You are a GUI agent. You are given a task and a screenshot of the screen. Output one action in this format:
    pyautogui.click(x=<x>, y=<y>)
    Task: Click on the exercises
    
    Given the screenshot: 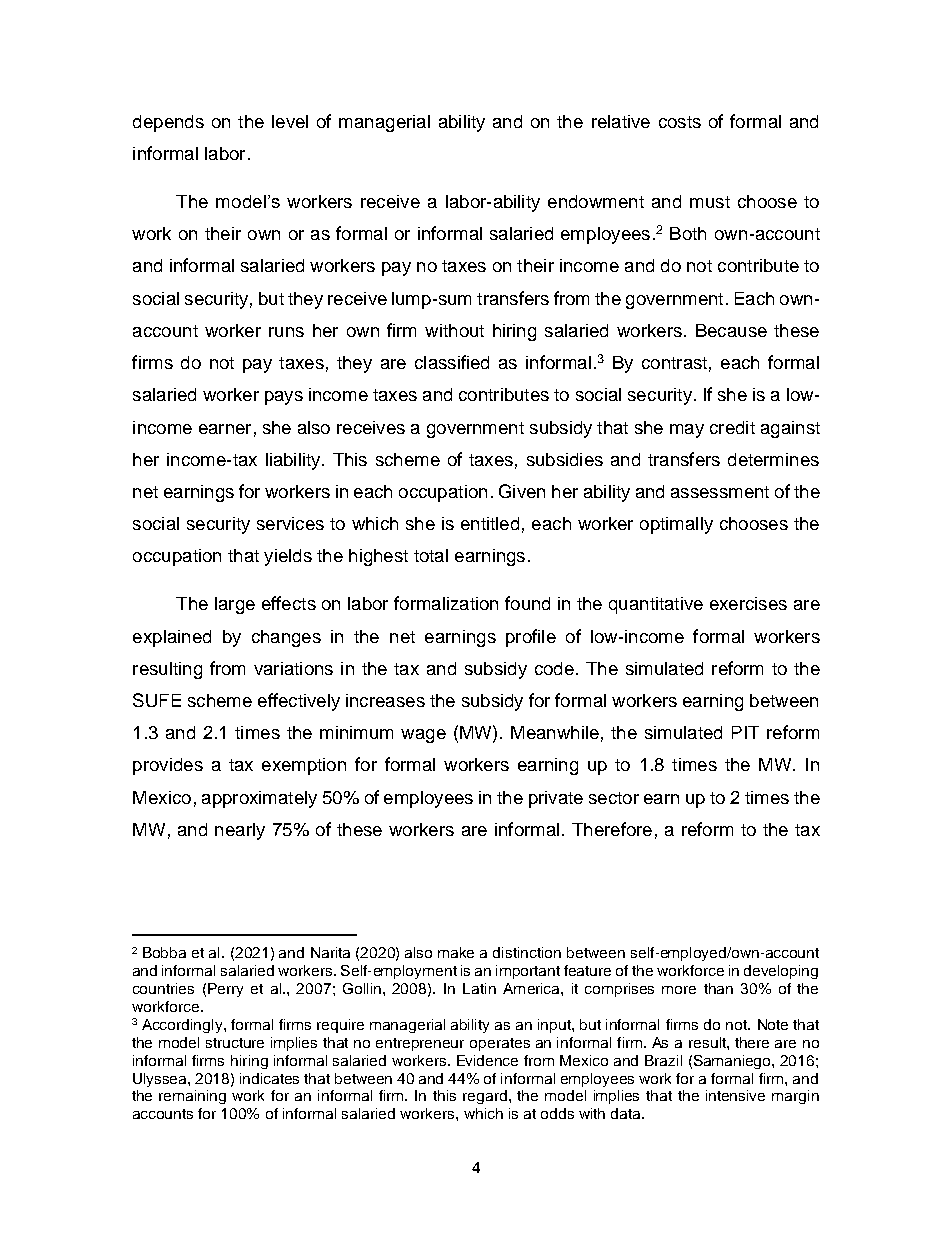 What is the action you would take?
    pyautogui.click(x=748, y=603)
